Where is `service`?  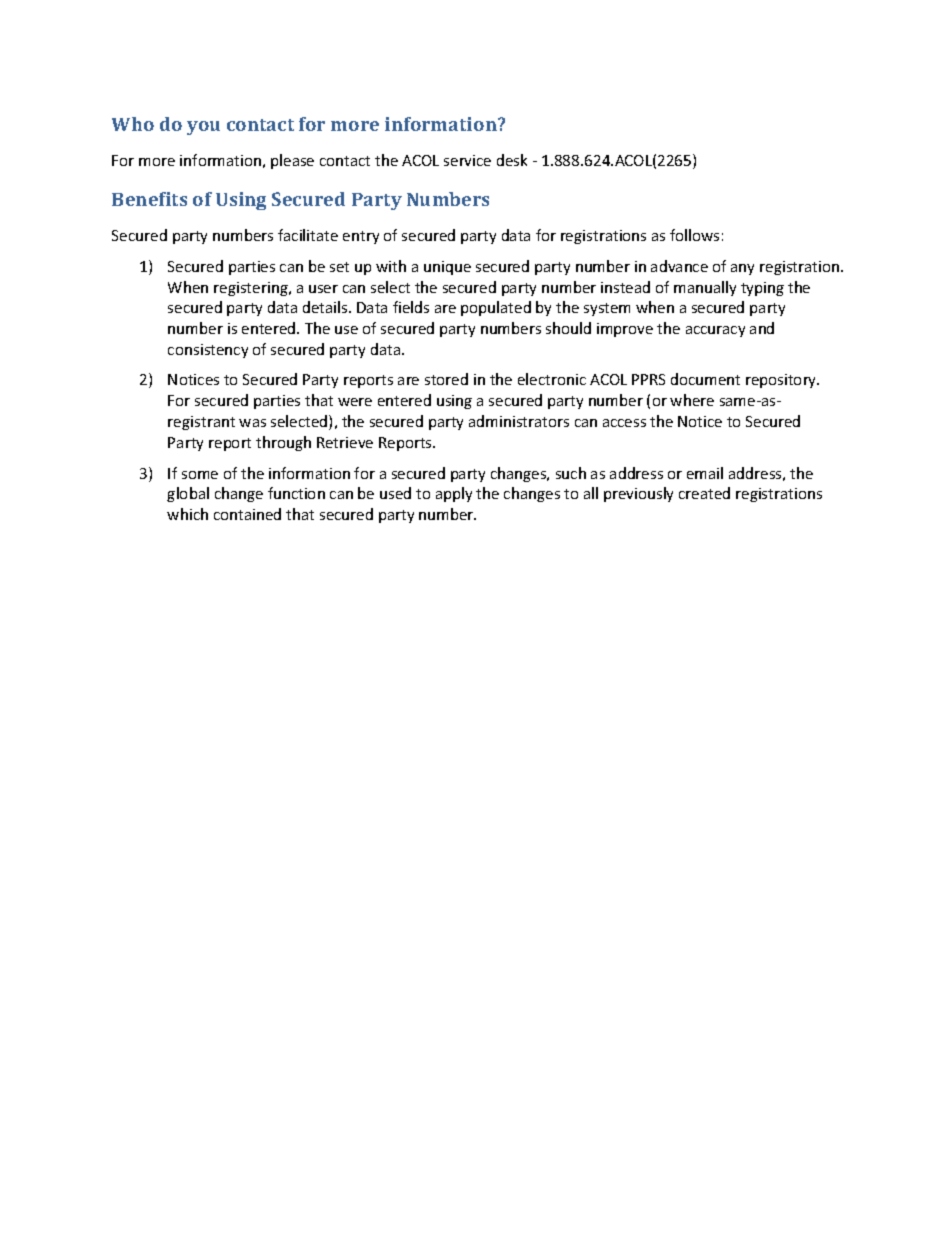
service is located at coordinates (467, 160).
